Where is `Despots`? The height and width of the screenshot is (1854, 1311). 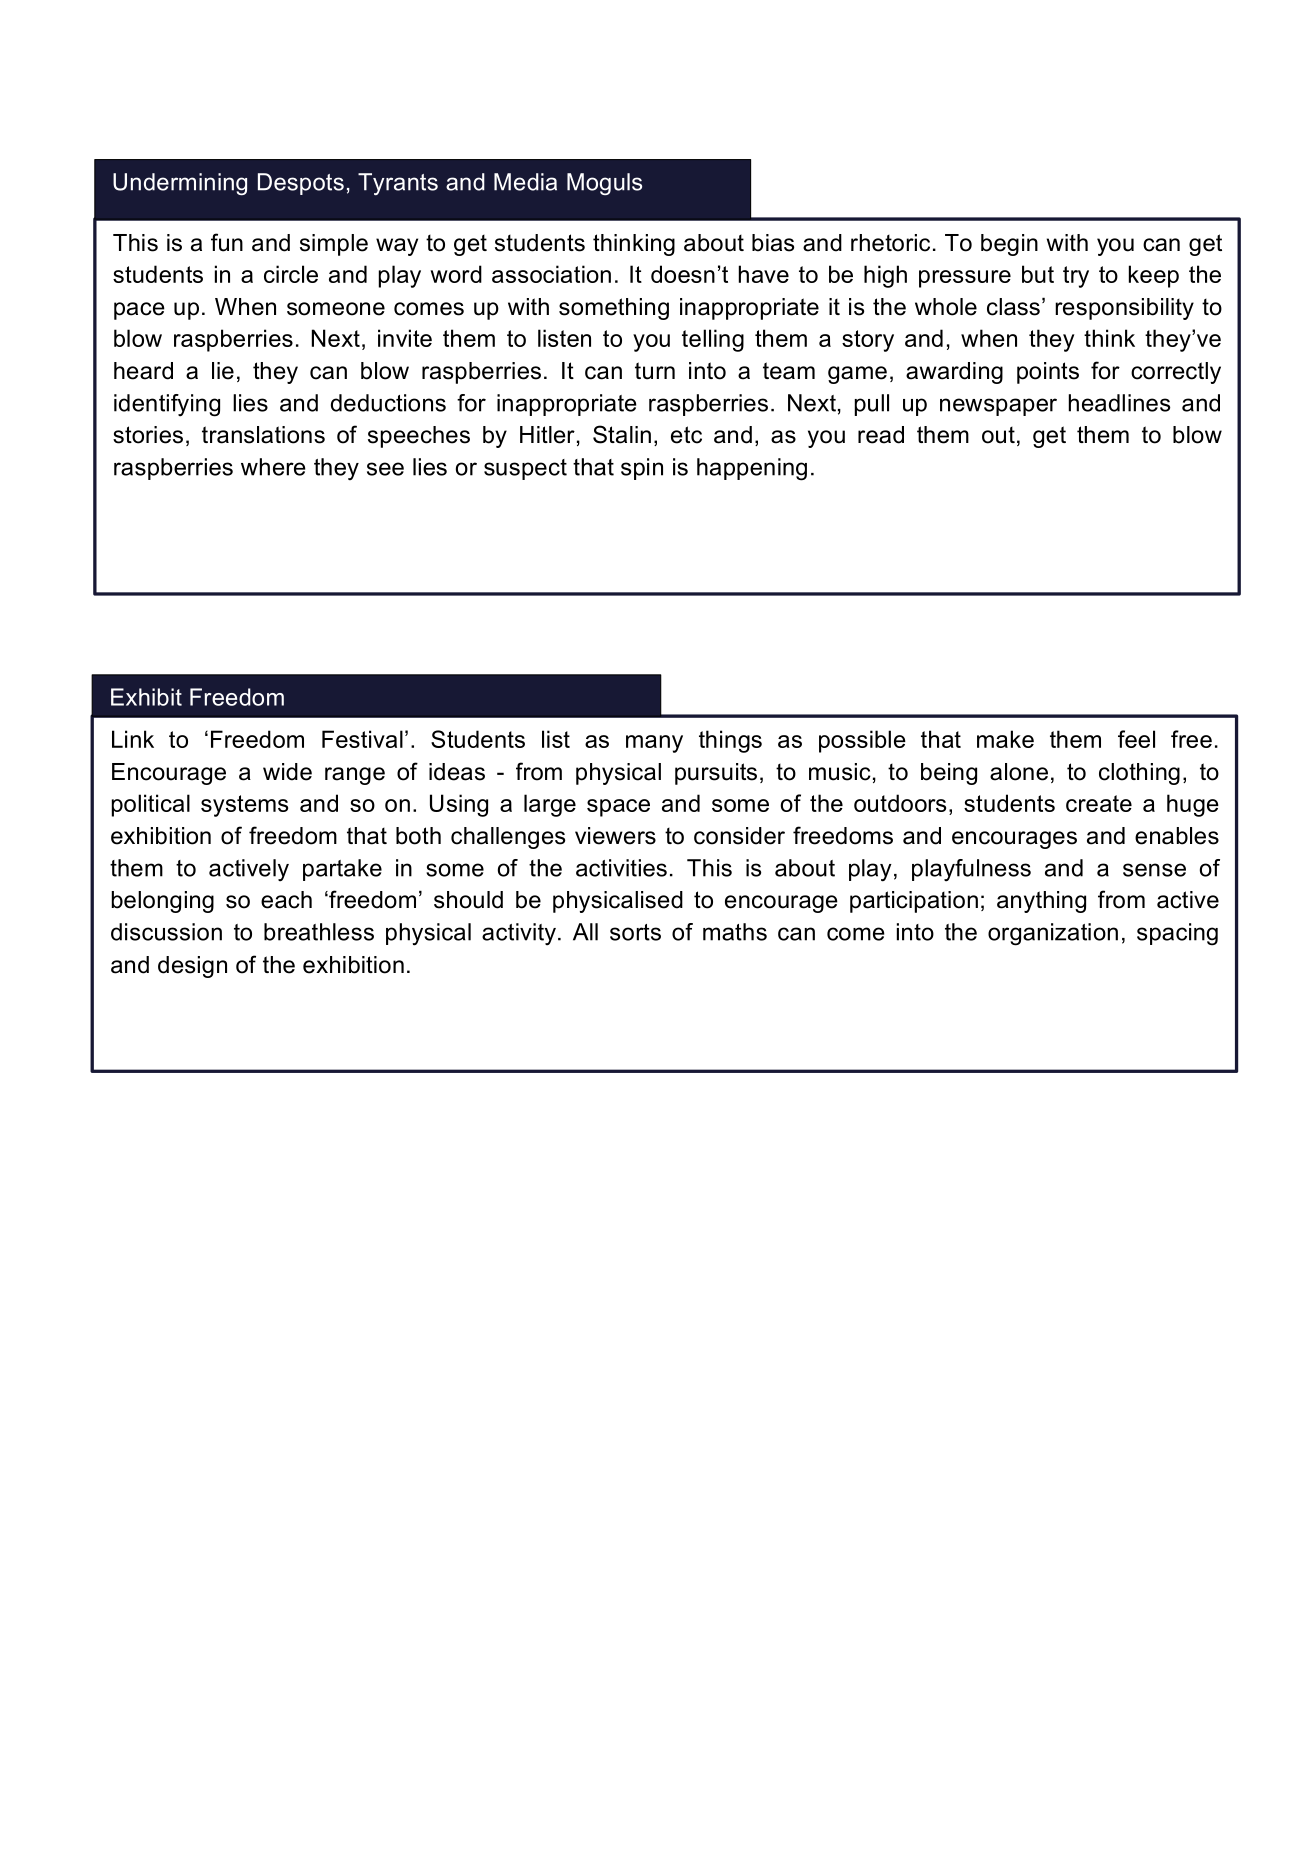
Despots is located at coordinates (301, 184).
